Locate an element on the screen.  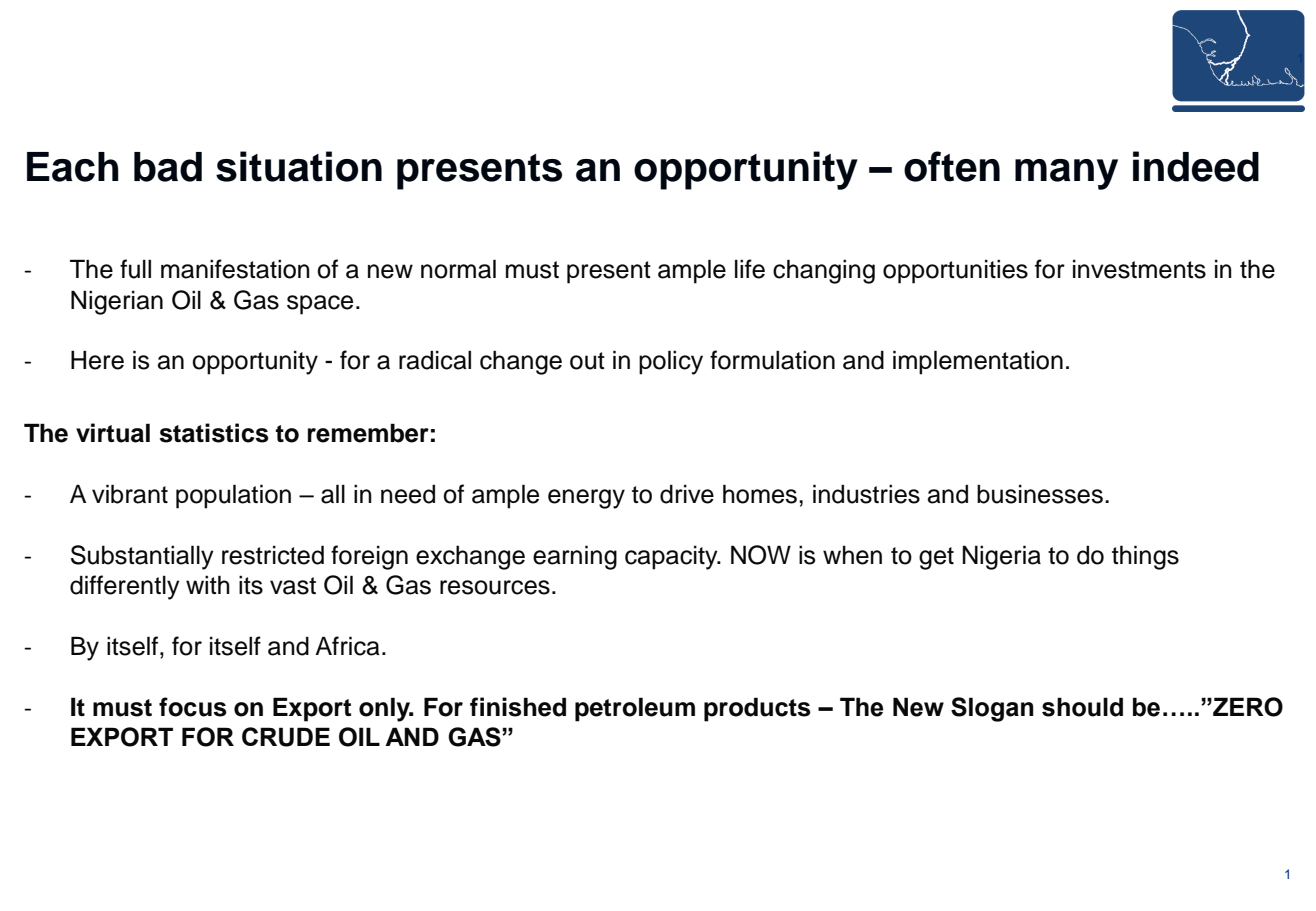
often is located at coordinates (952, 166).
